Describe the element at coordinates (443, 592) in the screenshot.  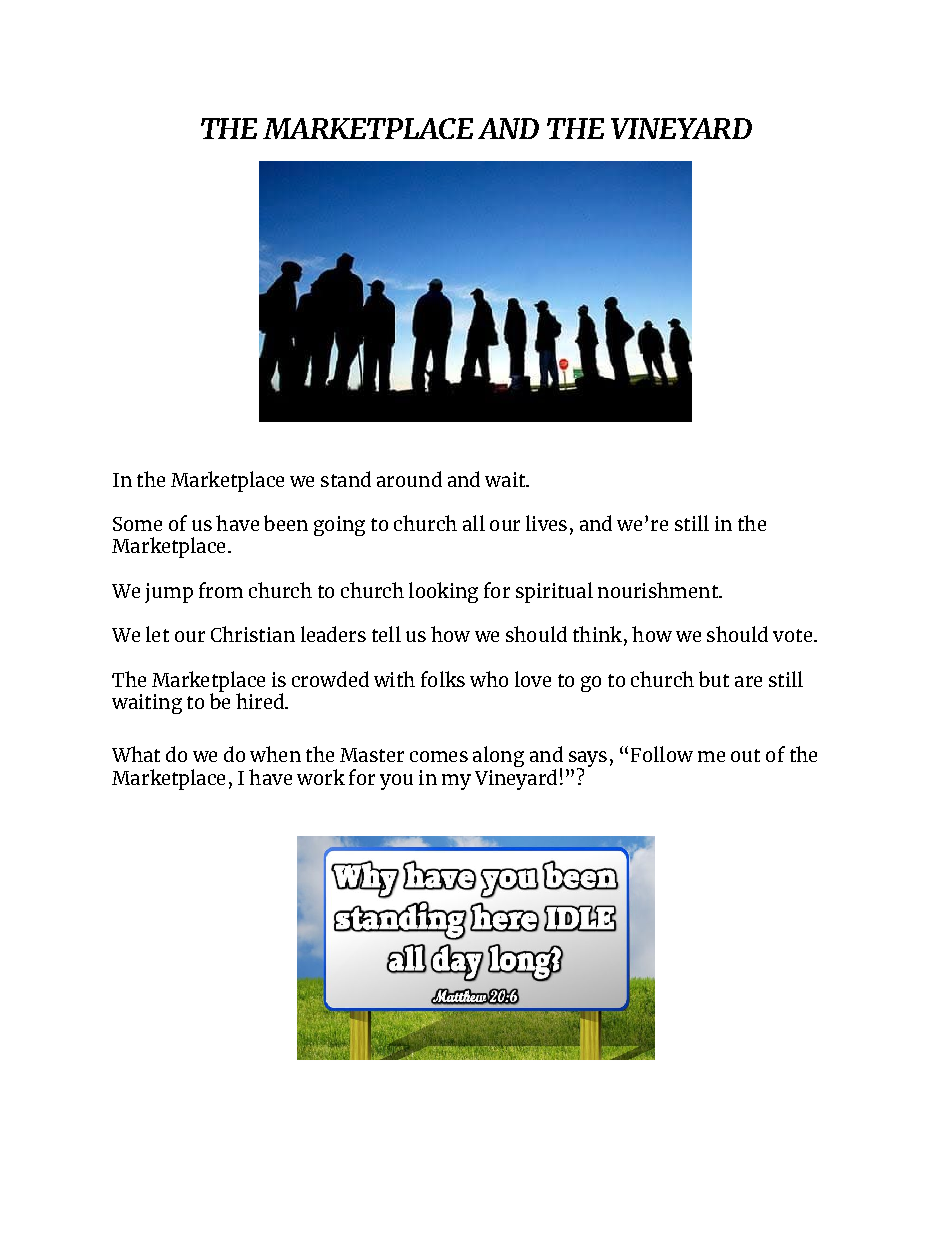
I see `looking` at that location.
